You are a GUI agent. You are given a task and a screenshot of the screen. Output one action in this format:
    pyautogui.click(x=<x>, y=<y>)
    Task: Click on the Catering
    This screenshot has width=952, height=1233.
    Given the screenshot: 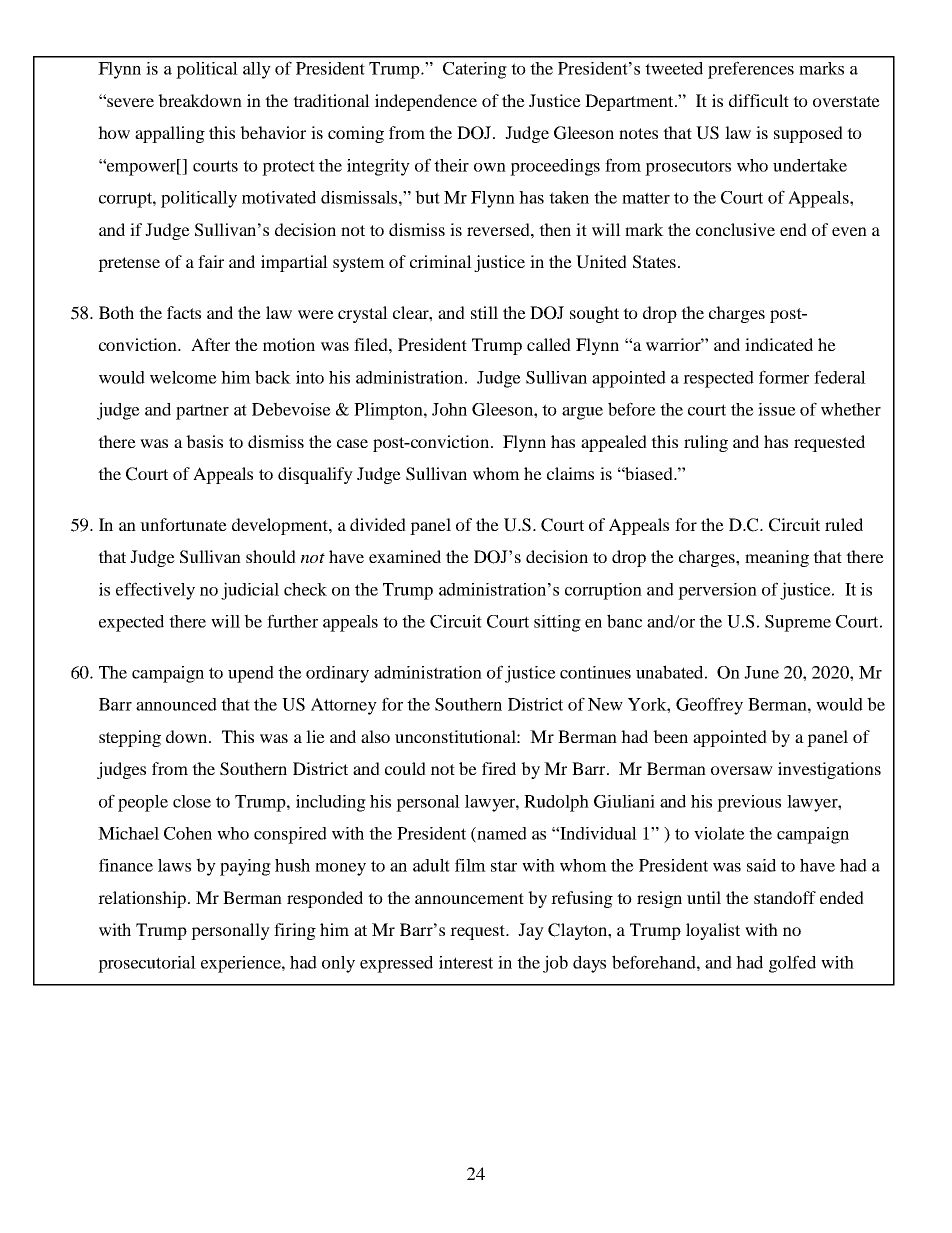 What is the action you would take?
    pyautogui.click(x=475, y=70)
